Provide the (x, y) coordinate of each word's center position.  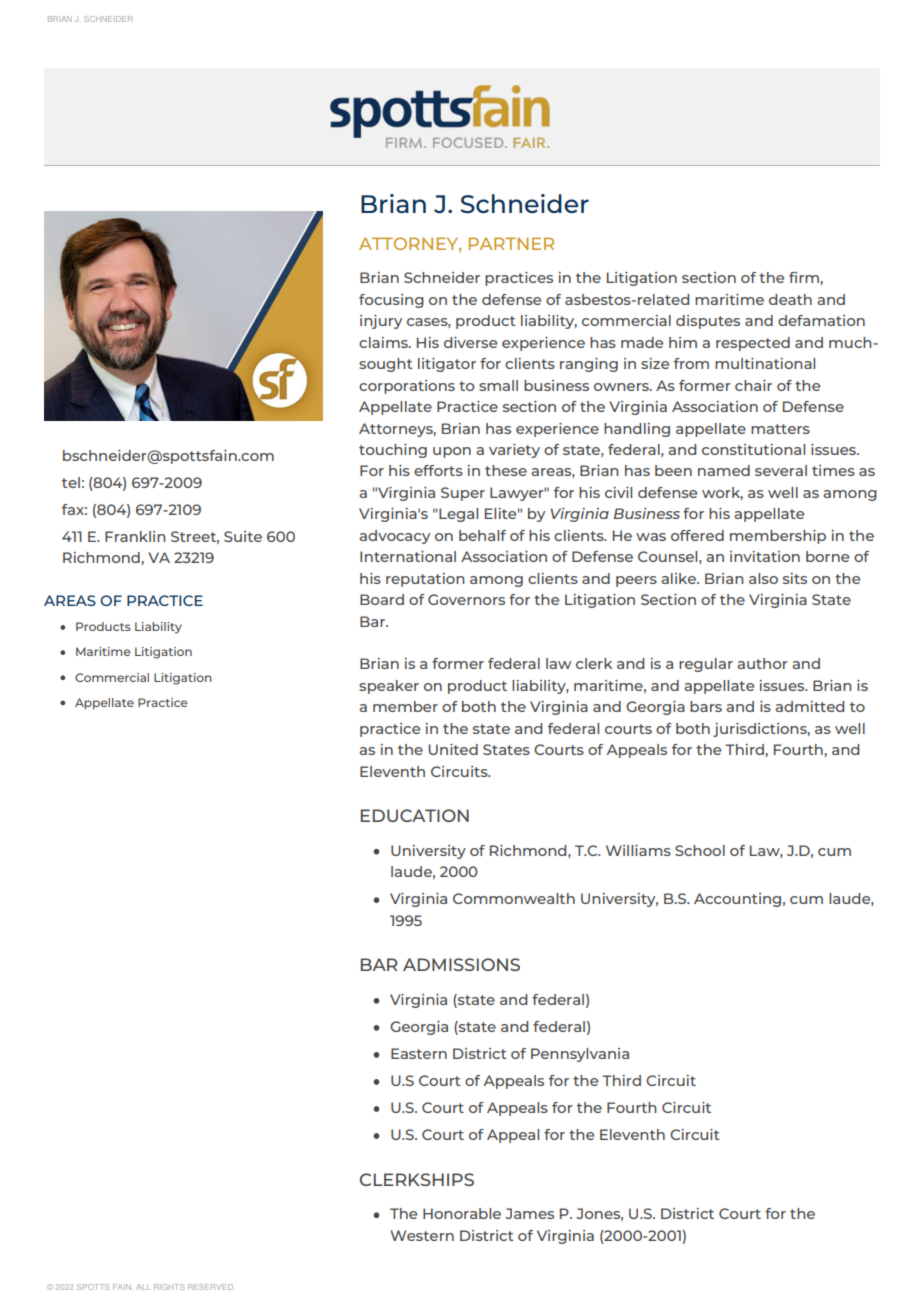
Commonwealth (514, 898)
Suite (243, 536)
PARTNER (511, 243)
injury (381, 322)
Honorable (462, 1213)
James (529, 1213)
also (763, 578)
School (700, 850)
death (790, 299)
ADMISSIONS (461, 964)
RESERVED (211, 1287)
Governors (466, 599)
